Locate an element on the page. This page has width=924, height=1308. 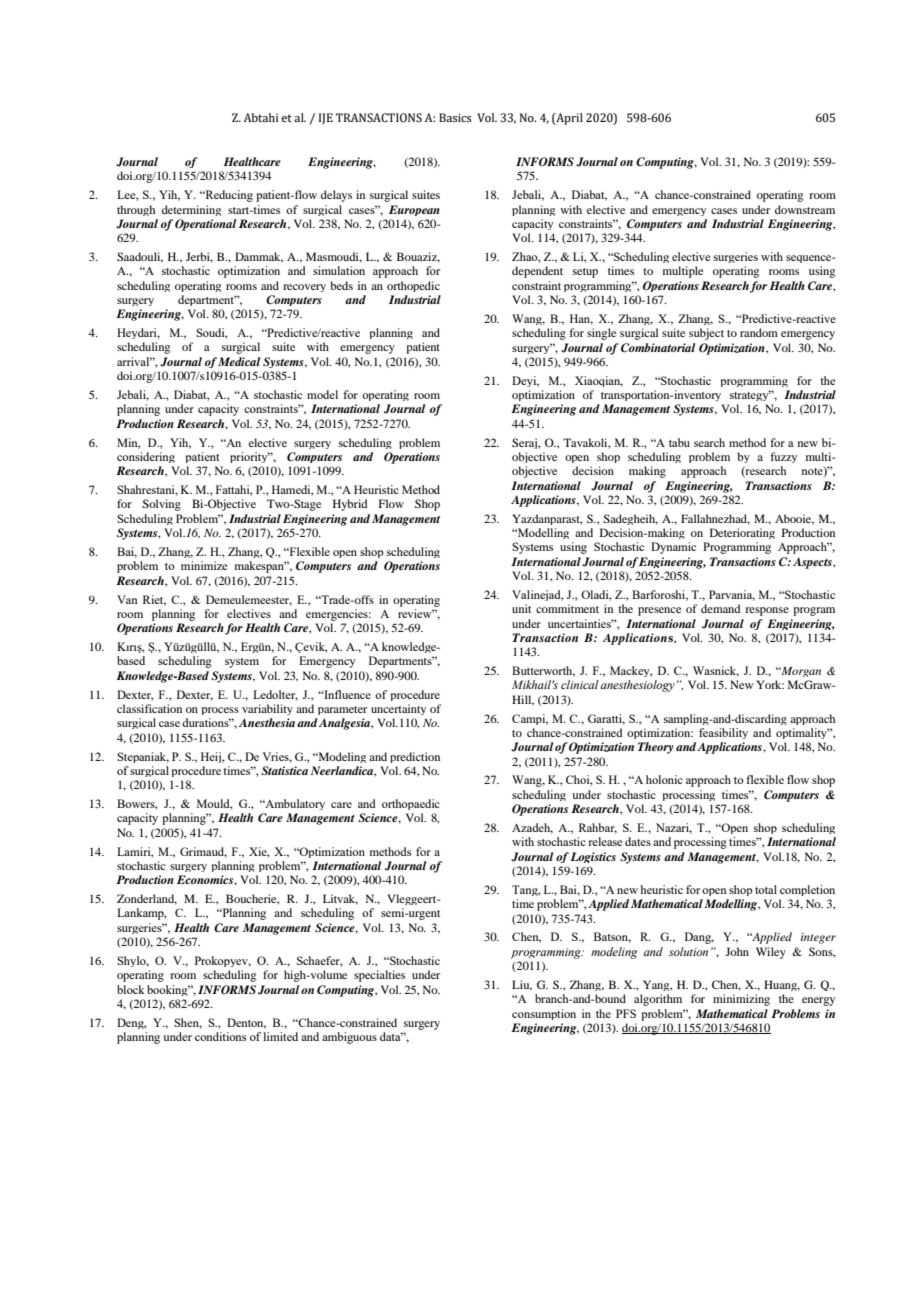
conditions is located at coordinates (220, 1036).
